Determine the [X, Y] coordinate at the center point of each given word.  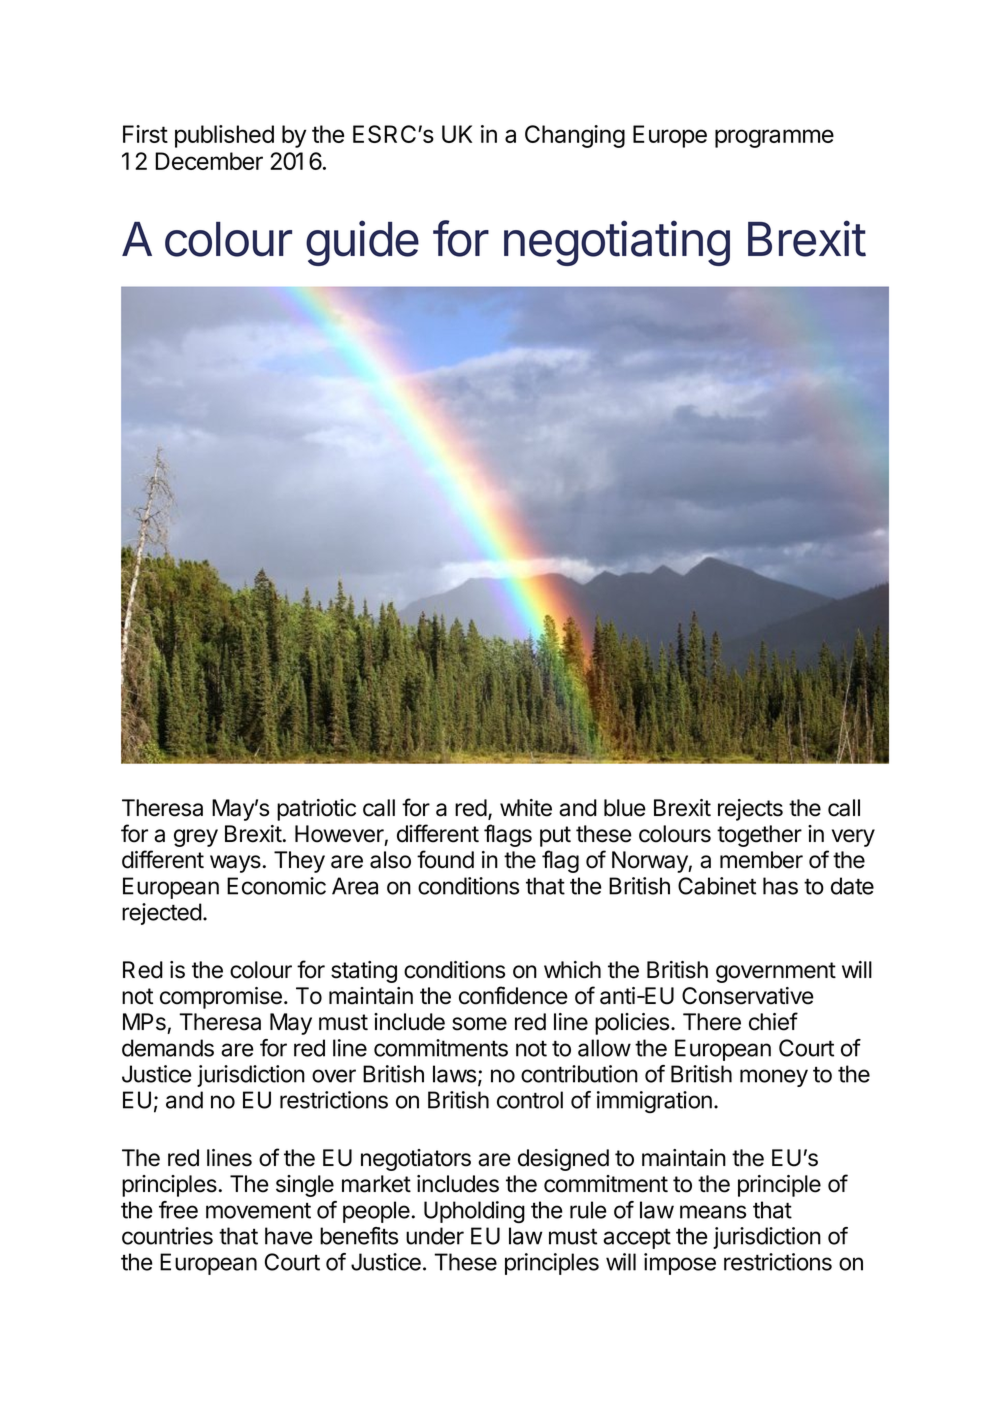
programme [774, 138]
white [526, 808]
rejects [750, 810]
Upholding [474, 1212]
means [713, 1212]
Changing [575, 136]
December [209, 161]
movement [258, 1211]
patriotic [316, 810]
